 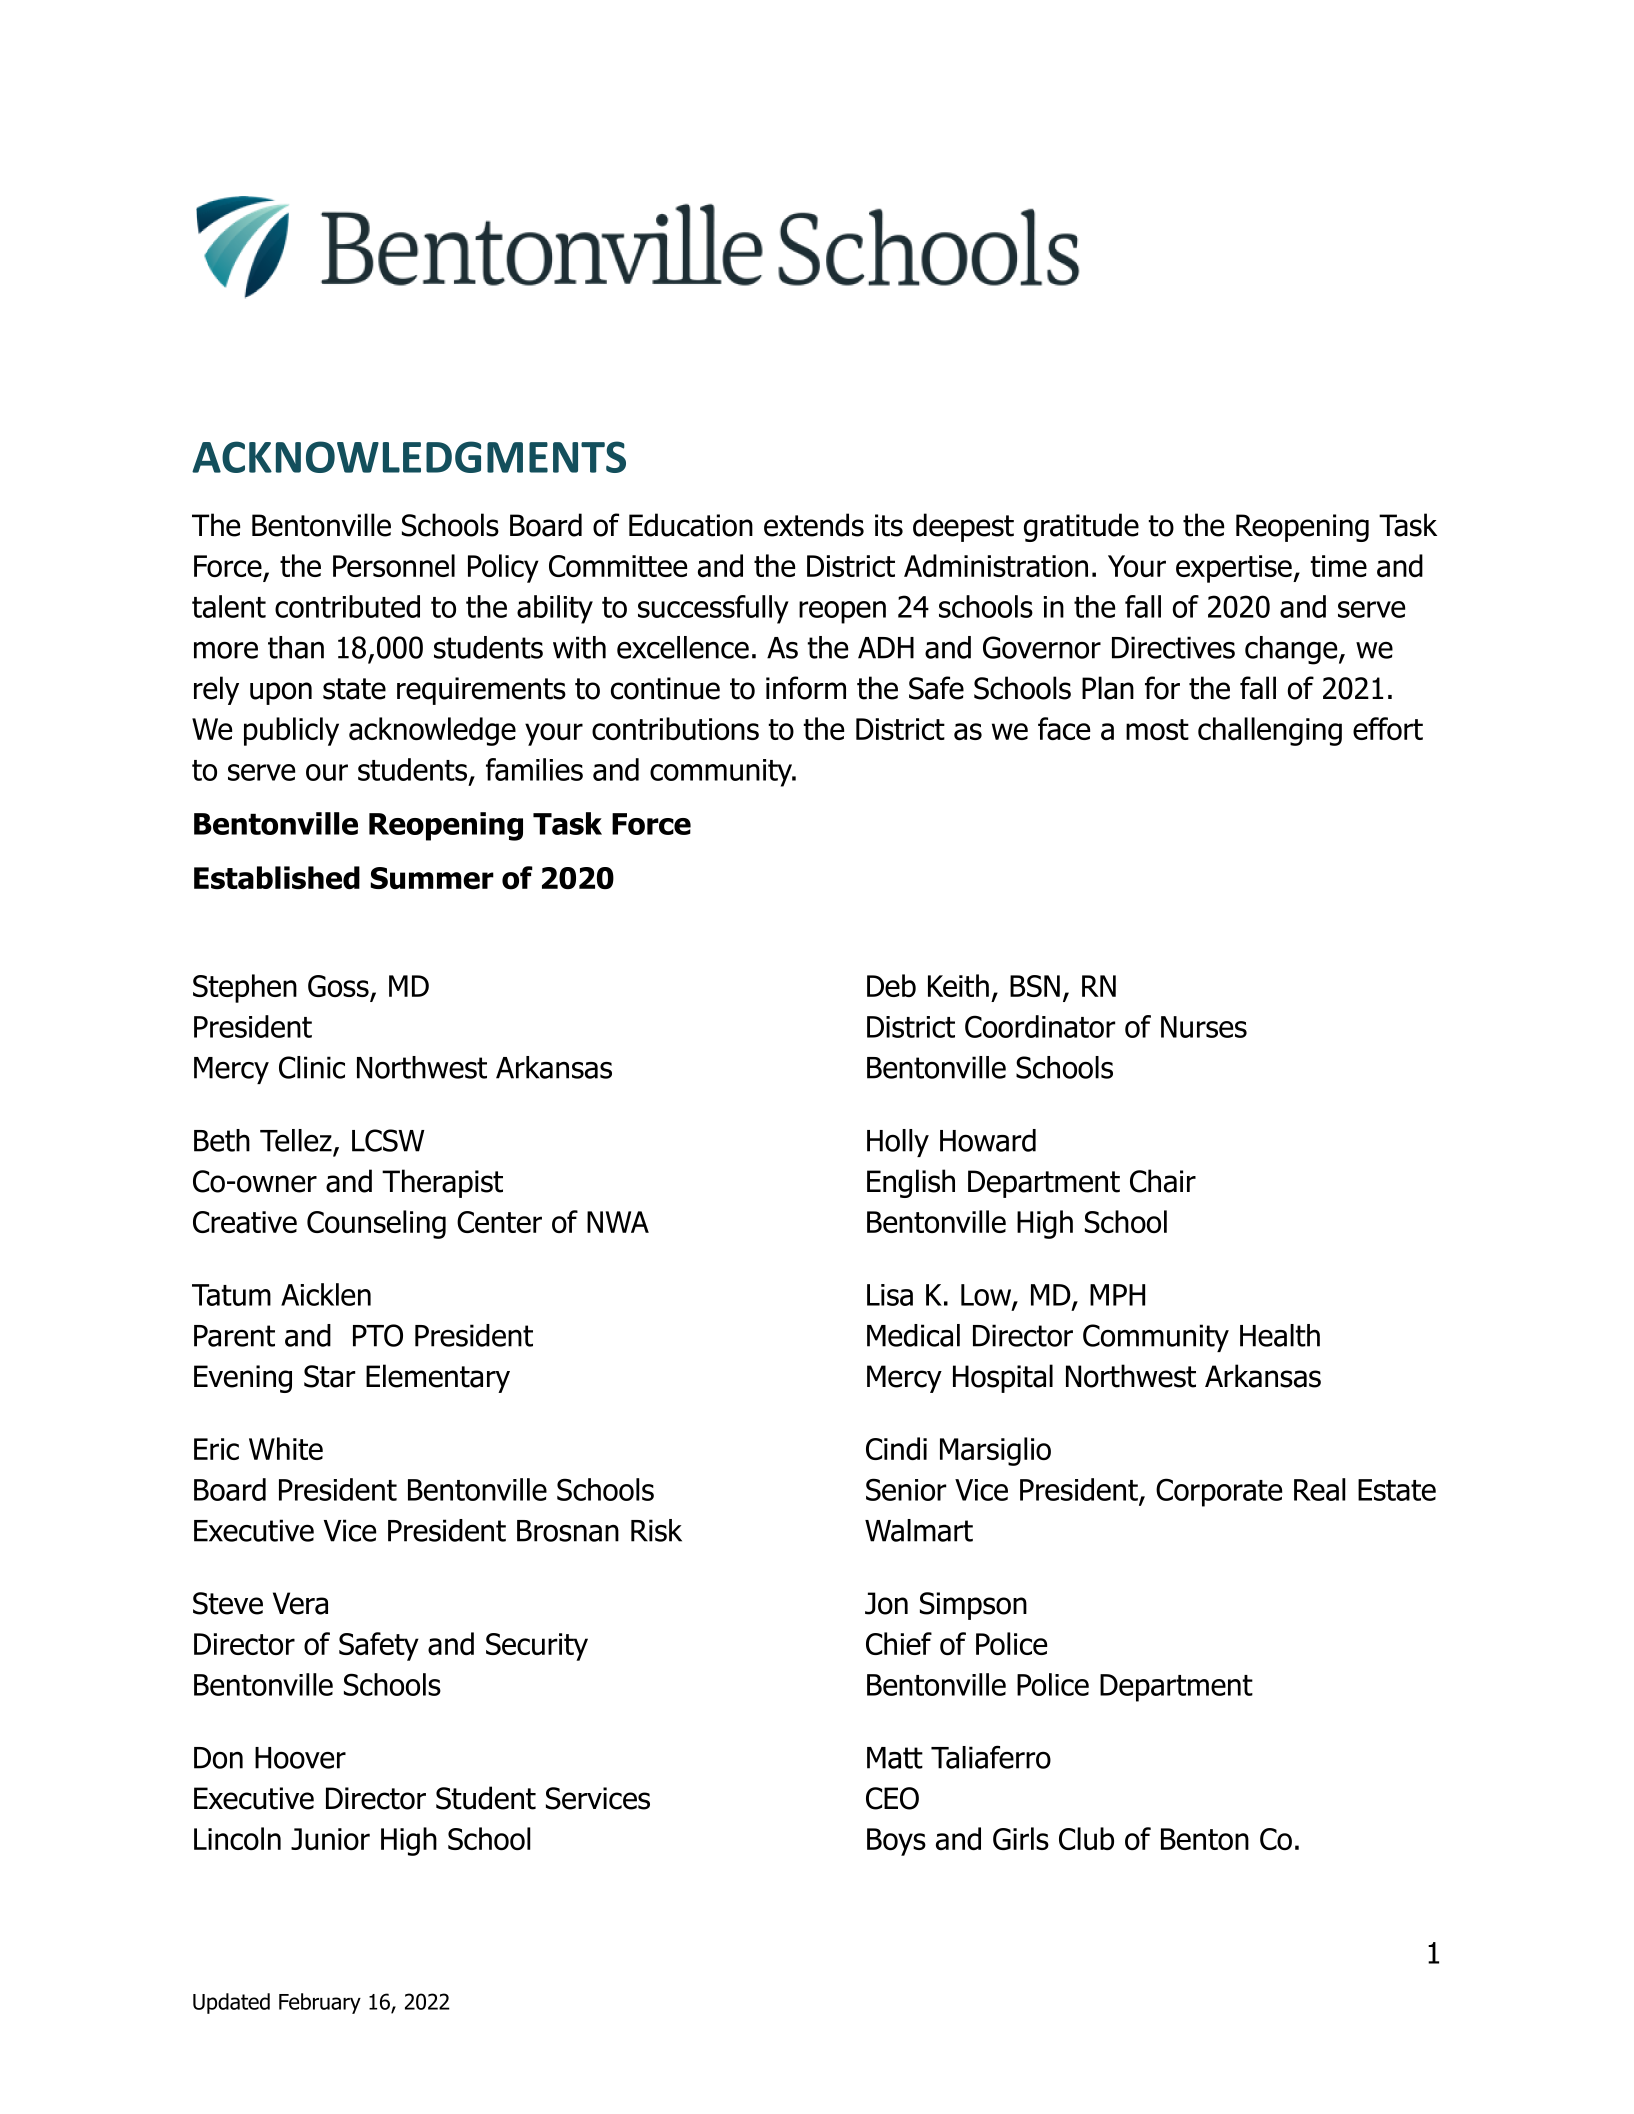 I want to click on challenging, so click(x=1270, y=731).
